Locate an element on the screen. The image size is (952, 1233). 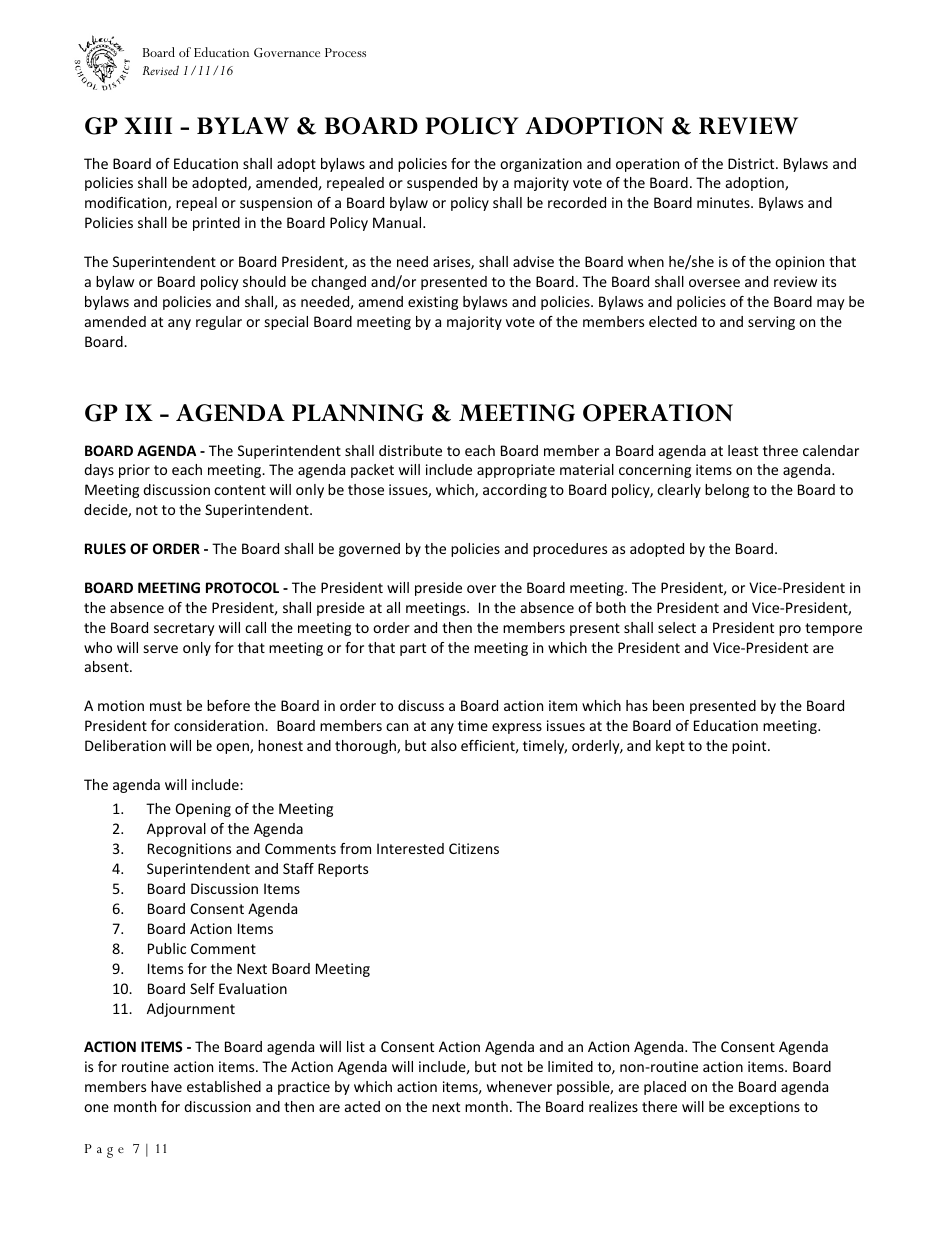
PROTOCOL is located at coordinates (242, 587).
